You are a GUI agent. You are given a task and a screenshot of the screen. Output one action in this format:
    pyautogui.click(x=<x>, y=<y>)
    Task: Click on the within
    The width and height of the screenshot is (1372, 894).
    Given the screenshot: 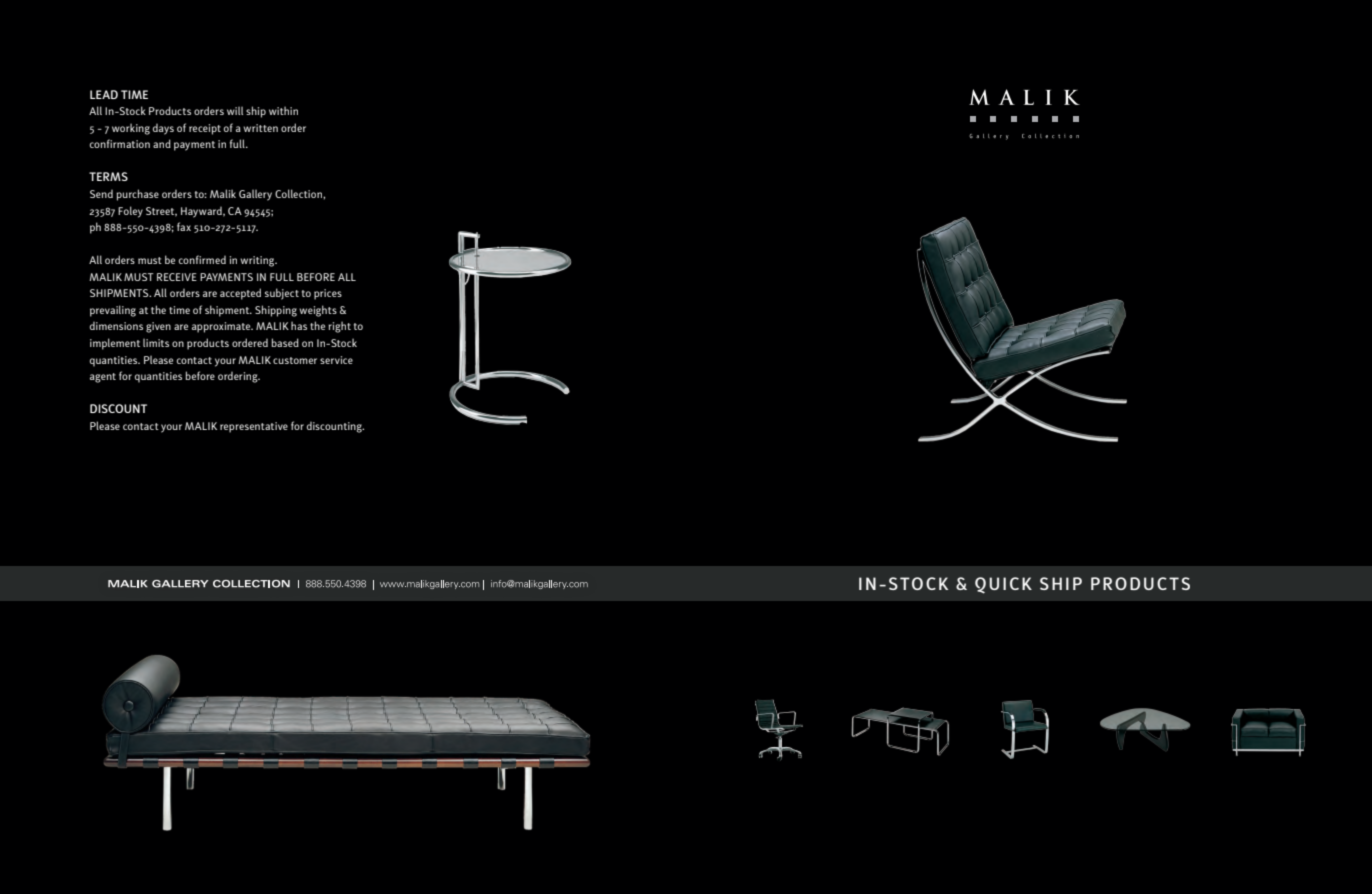 What is the action you would take?
    pyautogui.click(x=283, y=110)
